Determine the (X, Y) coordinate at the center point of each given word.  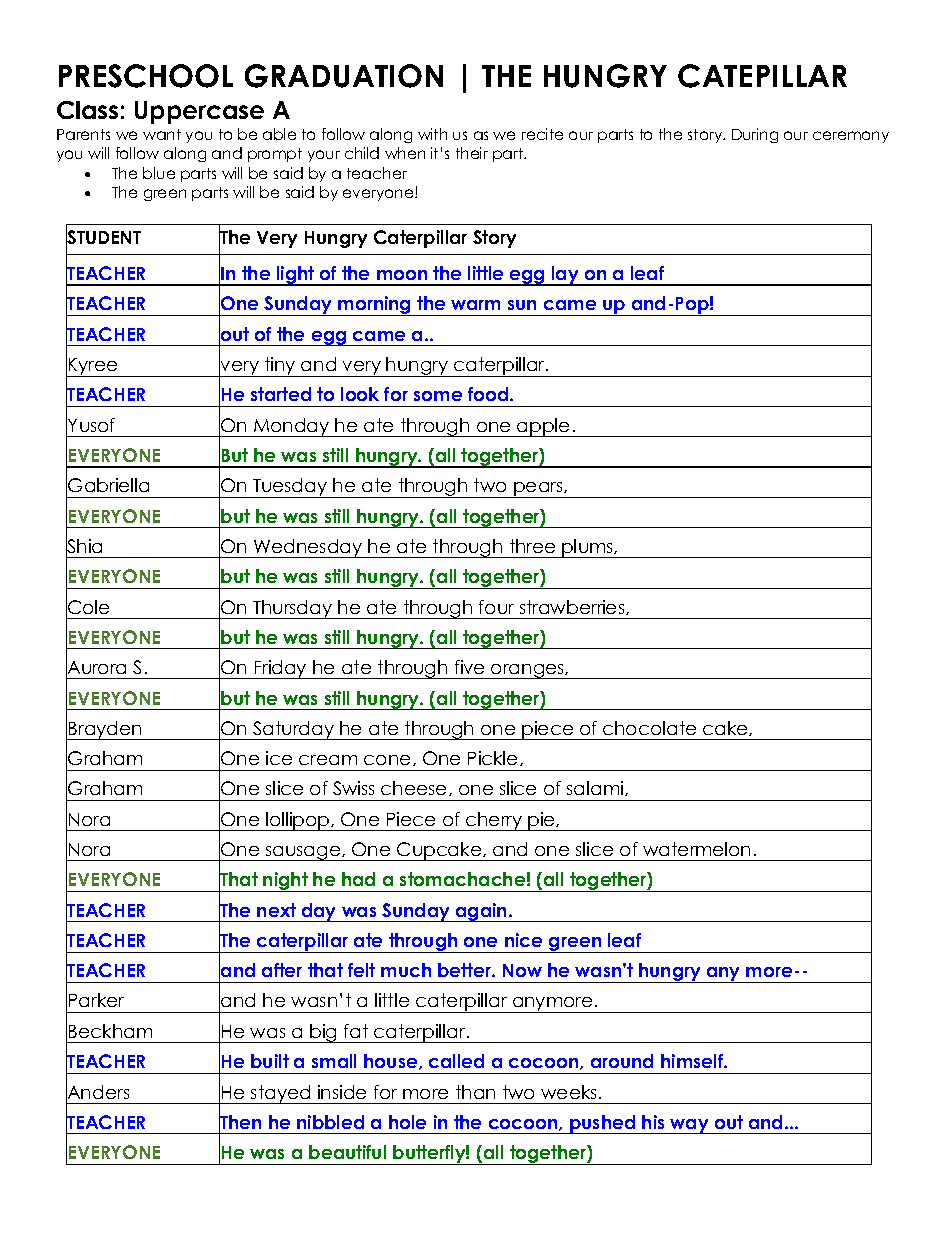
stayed (281, 1094)
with (432, 134)
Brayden (105, 730)
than (475, 1092)
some (438, 396)
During (755, 135)
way (690, 1126)
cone (387, 760)
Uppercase (199, 112)
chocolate (649, 728)
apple (543, 427)
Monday (292, 427)
